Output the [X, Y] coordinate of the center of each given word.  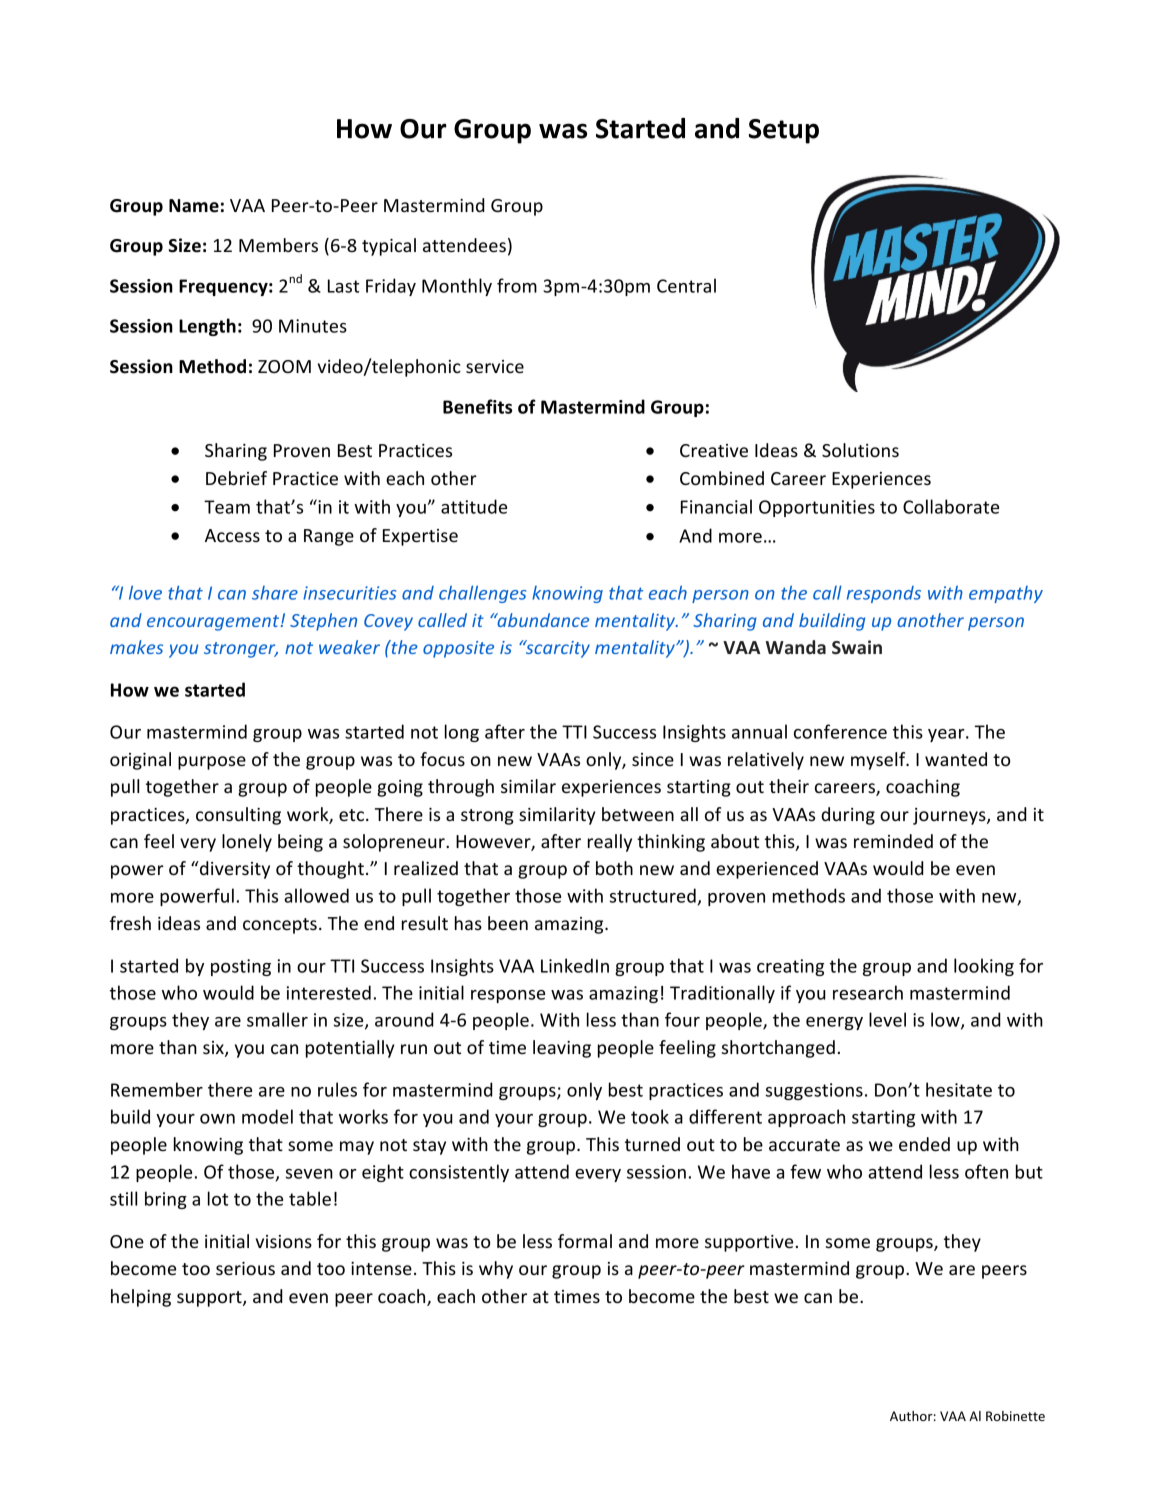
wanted [956, 759]
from [517, 285]
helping [141, 1298]
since [653, 760]
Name [194, 206]
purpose [212, 763]
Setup [784, 131]
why [496, 1270]
